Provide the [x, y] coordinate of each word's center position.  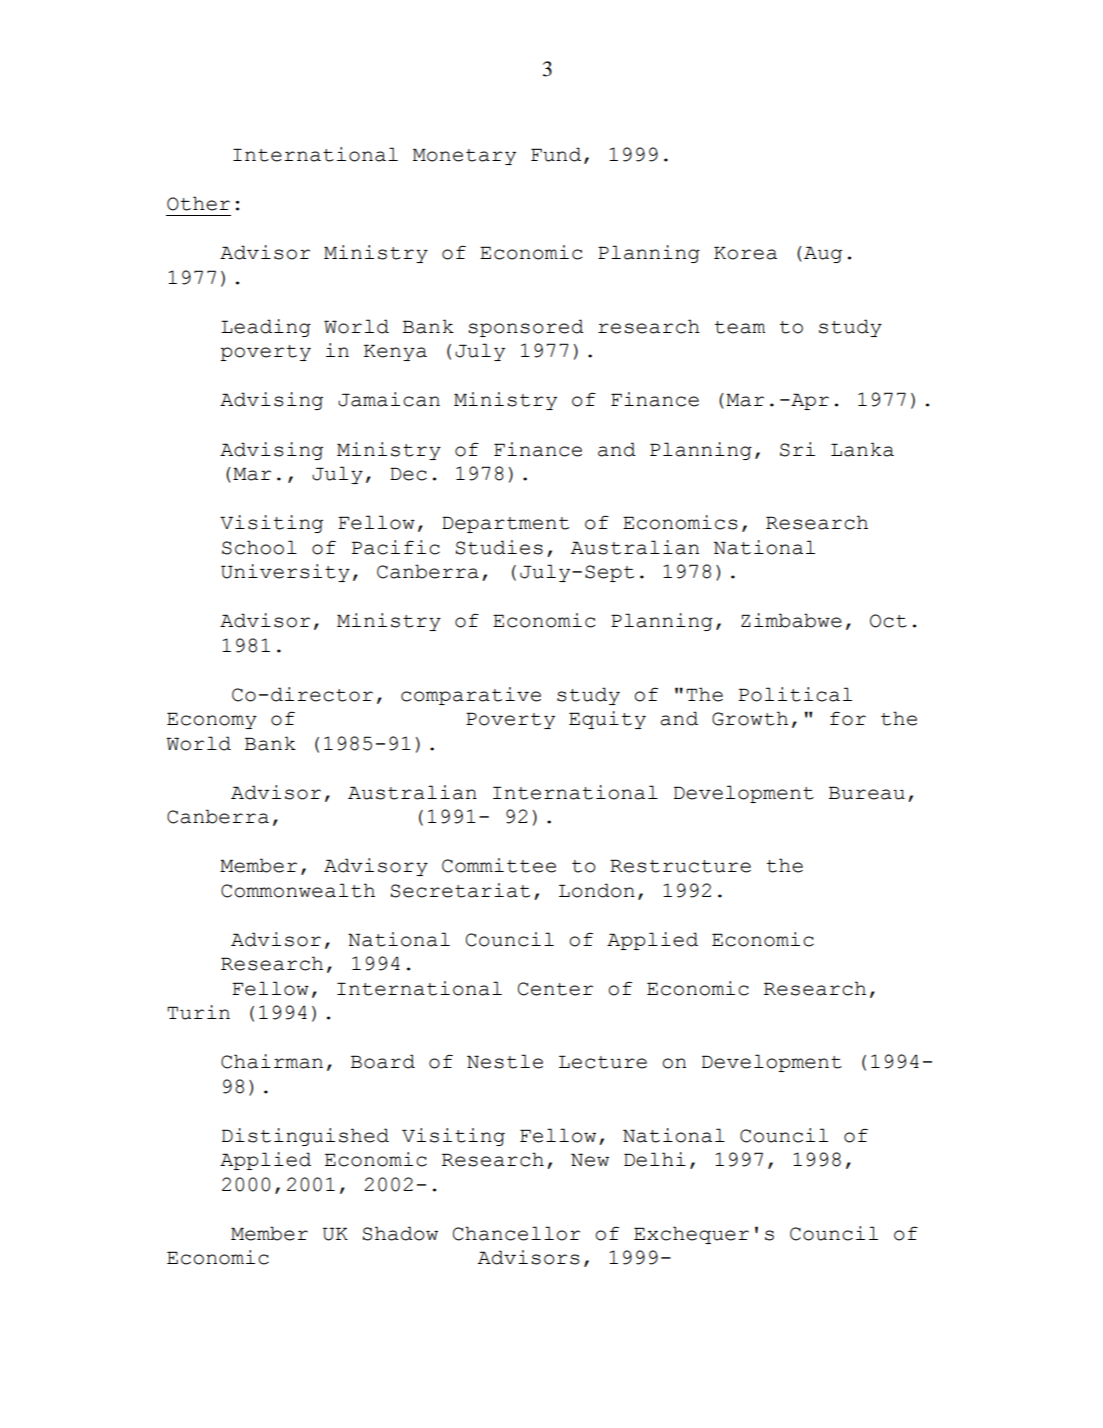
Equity [607, 720]
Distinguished [305, 1137]
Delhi [655, 1159]
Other [198, 203]
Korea [745, 253]
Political [795, 694]
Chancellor [516, 1233]
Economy [212, 720]
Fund [556, 154]
